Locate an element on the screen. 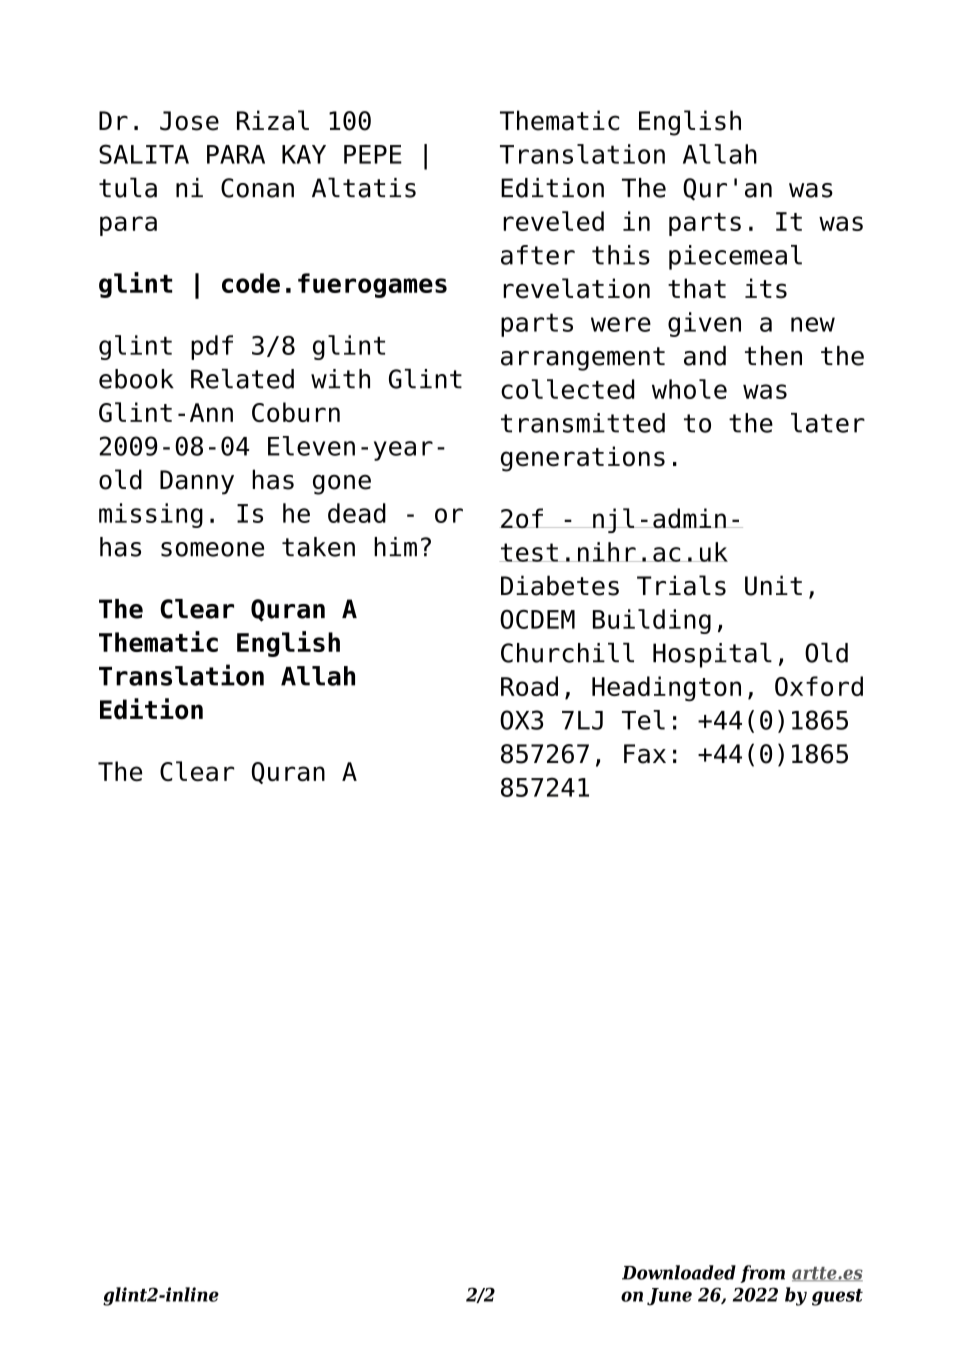  reveled is located at coordinates (553, 221).
